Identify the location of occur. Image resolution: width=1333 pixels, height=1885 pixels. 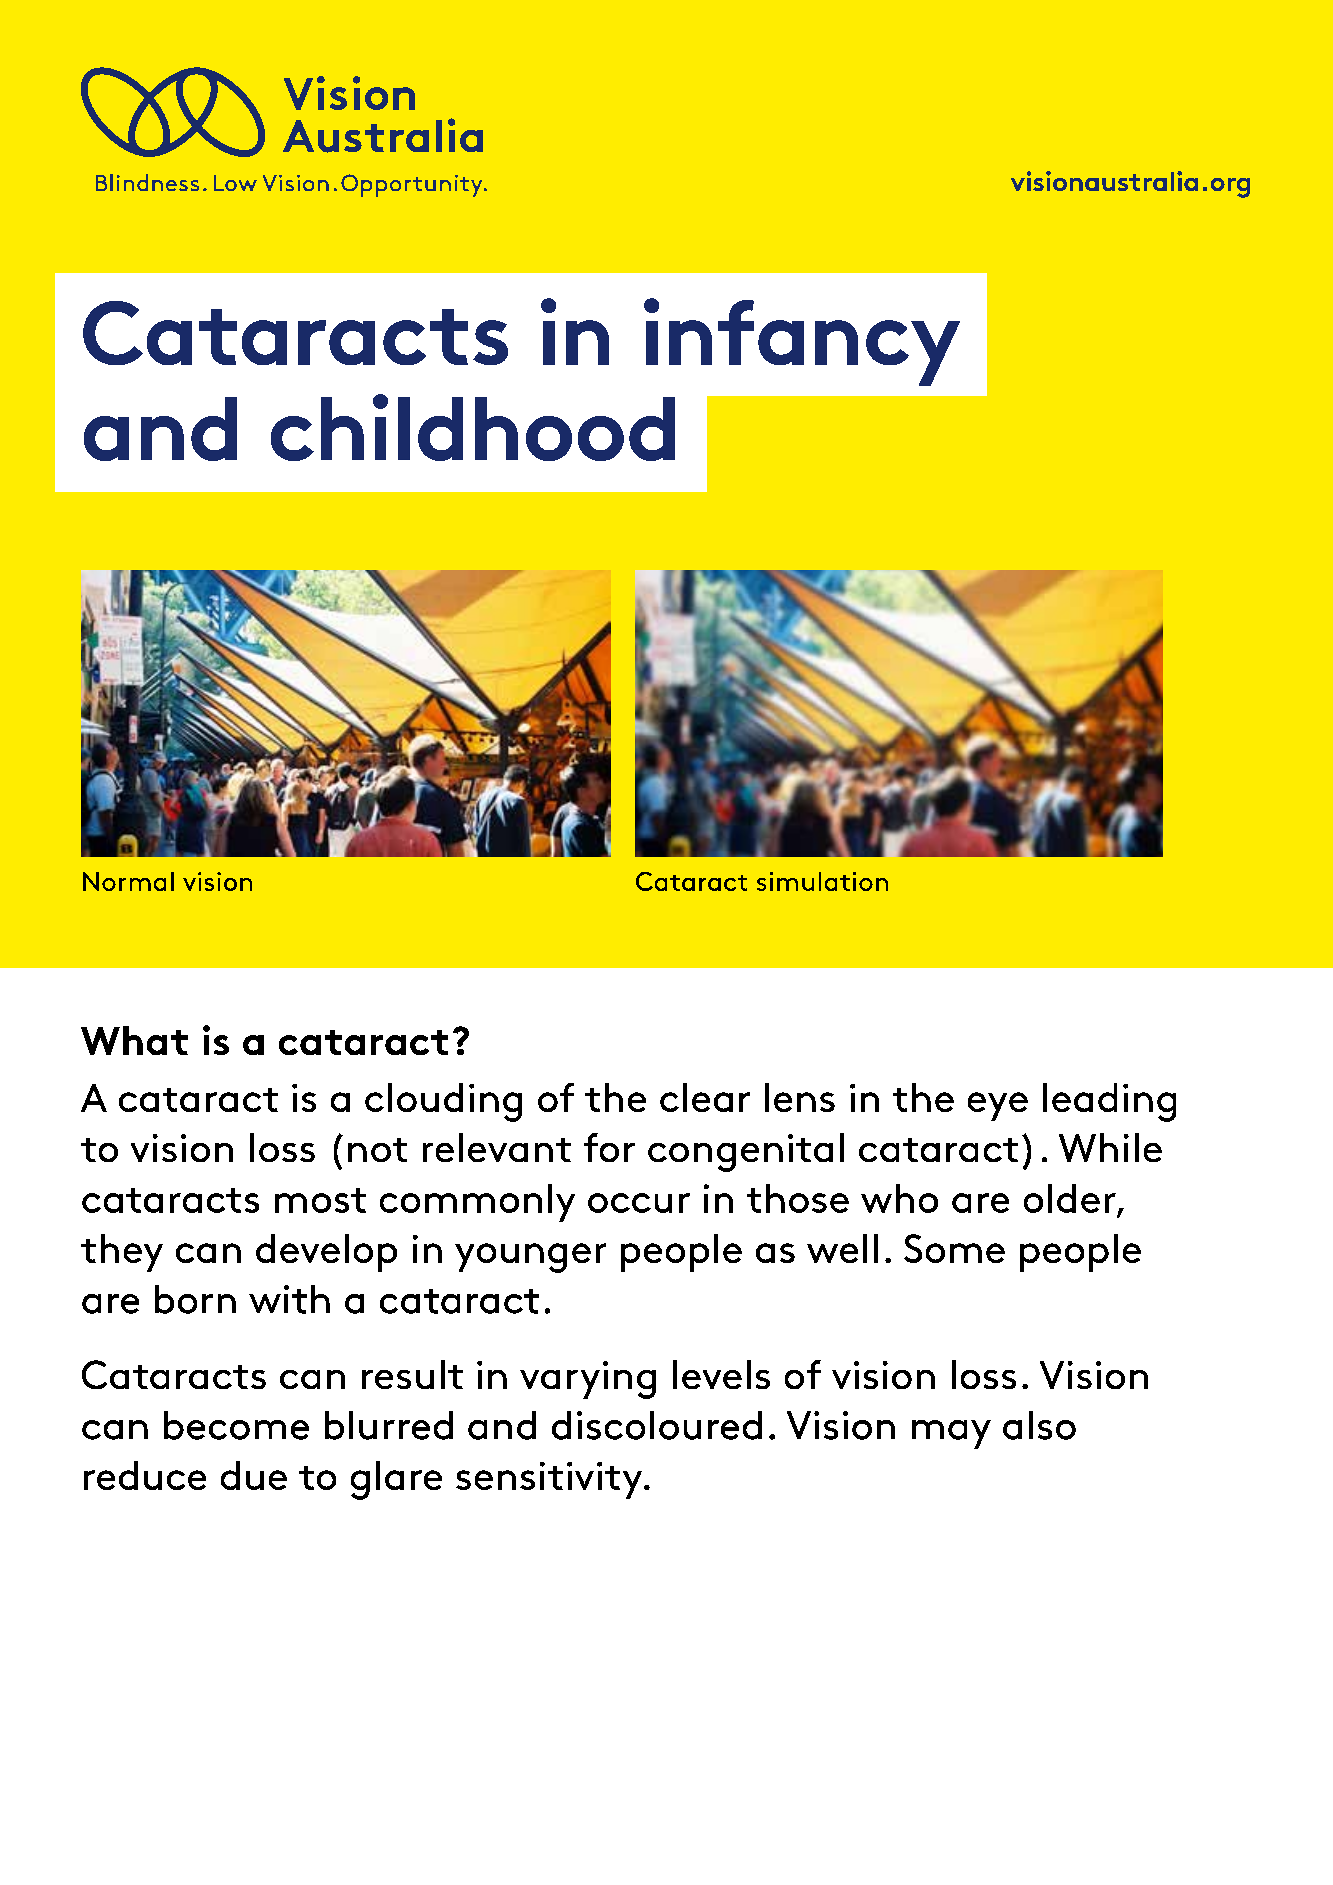
(639, 1203).
